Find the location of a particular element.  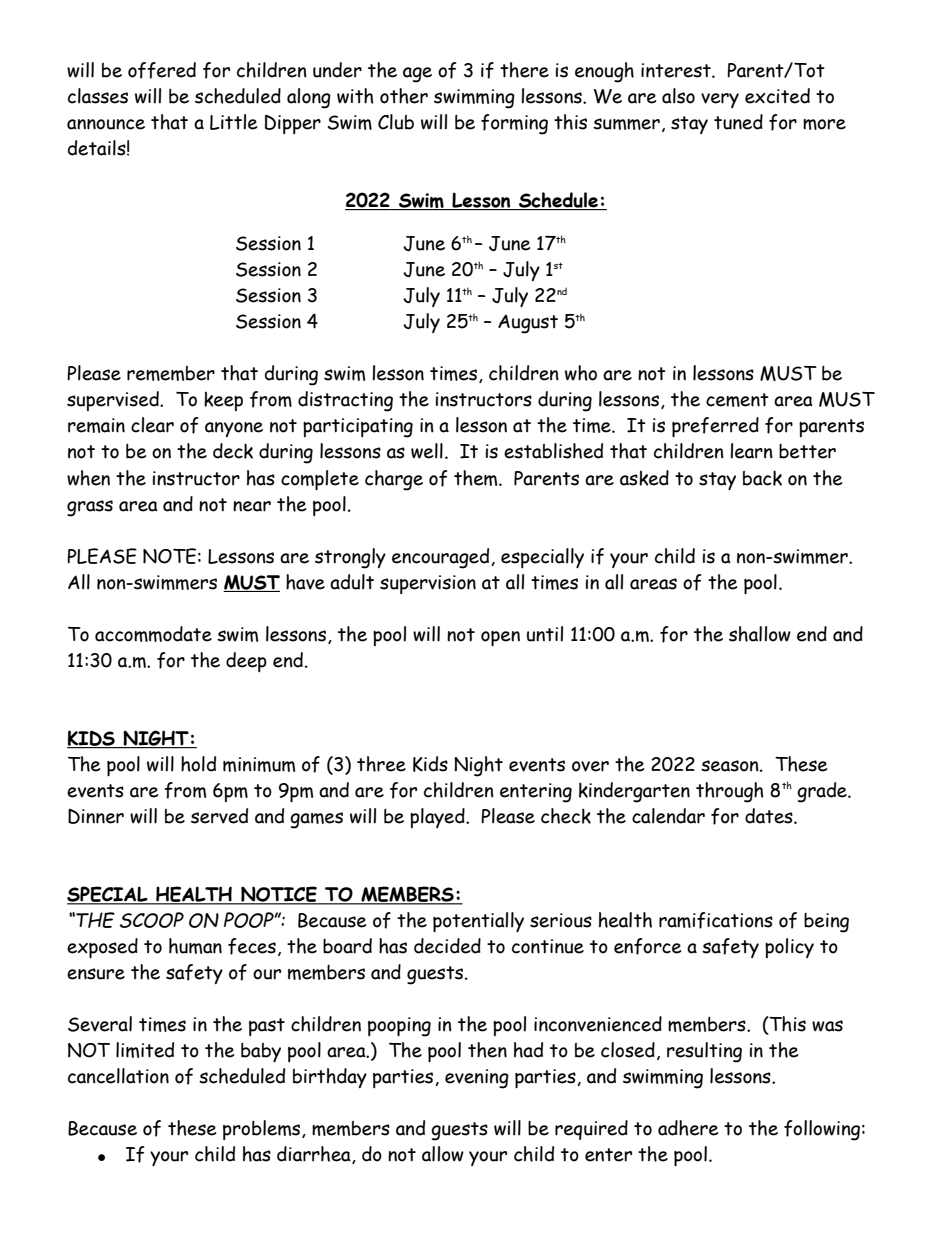

adhere is located at coordinates (688, 1128).
